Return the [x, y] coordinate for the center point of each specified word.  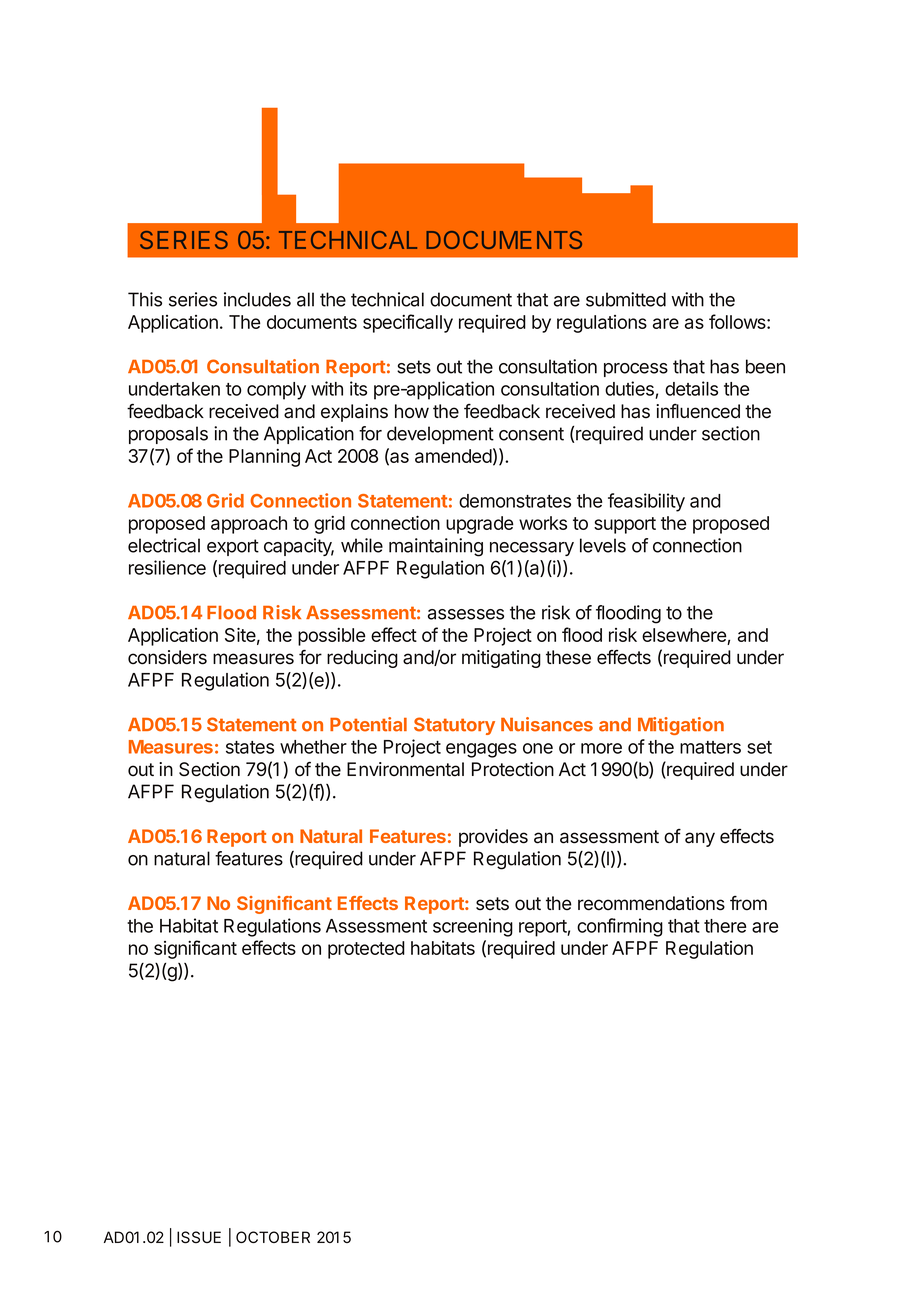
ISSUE [199, 1237]
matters [710, 747]
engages [481, 750]
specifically [408, 323]
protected [366, 950]
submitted [626, 299]
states [250, 747]
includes [257, 299]
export [233, 547]
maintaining [436, 547]
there [725, 926]
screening [473, 927]
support [625, 525]
